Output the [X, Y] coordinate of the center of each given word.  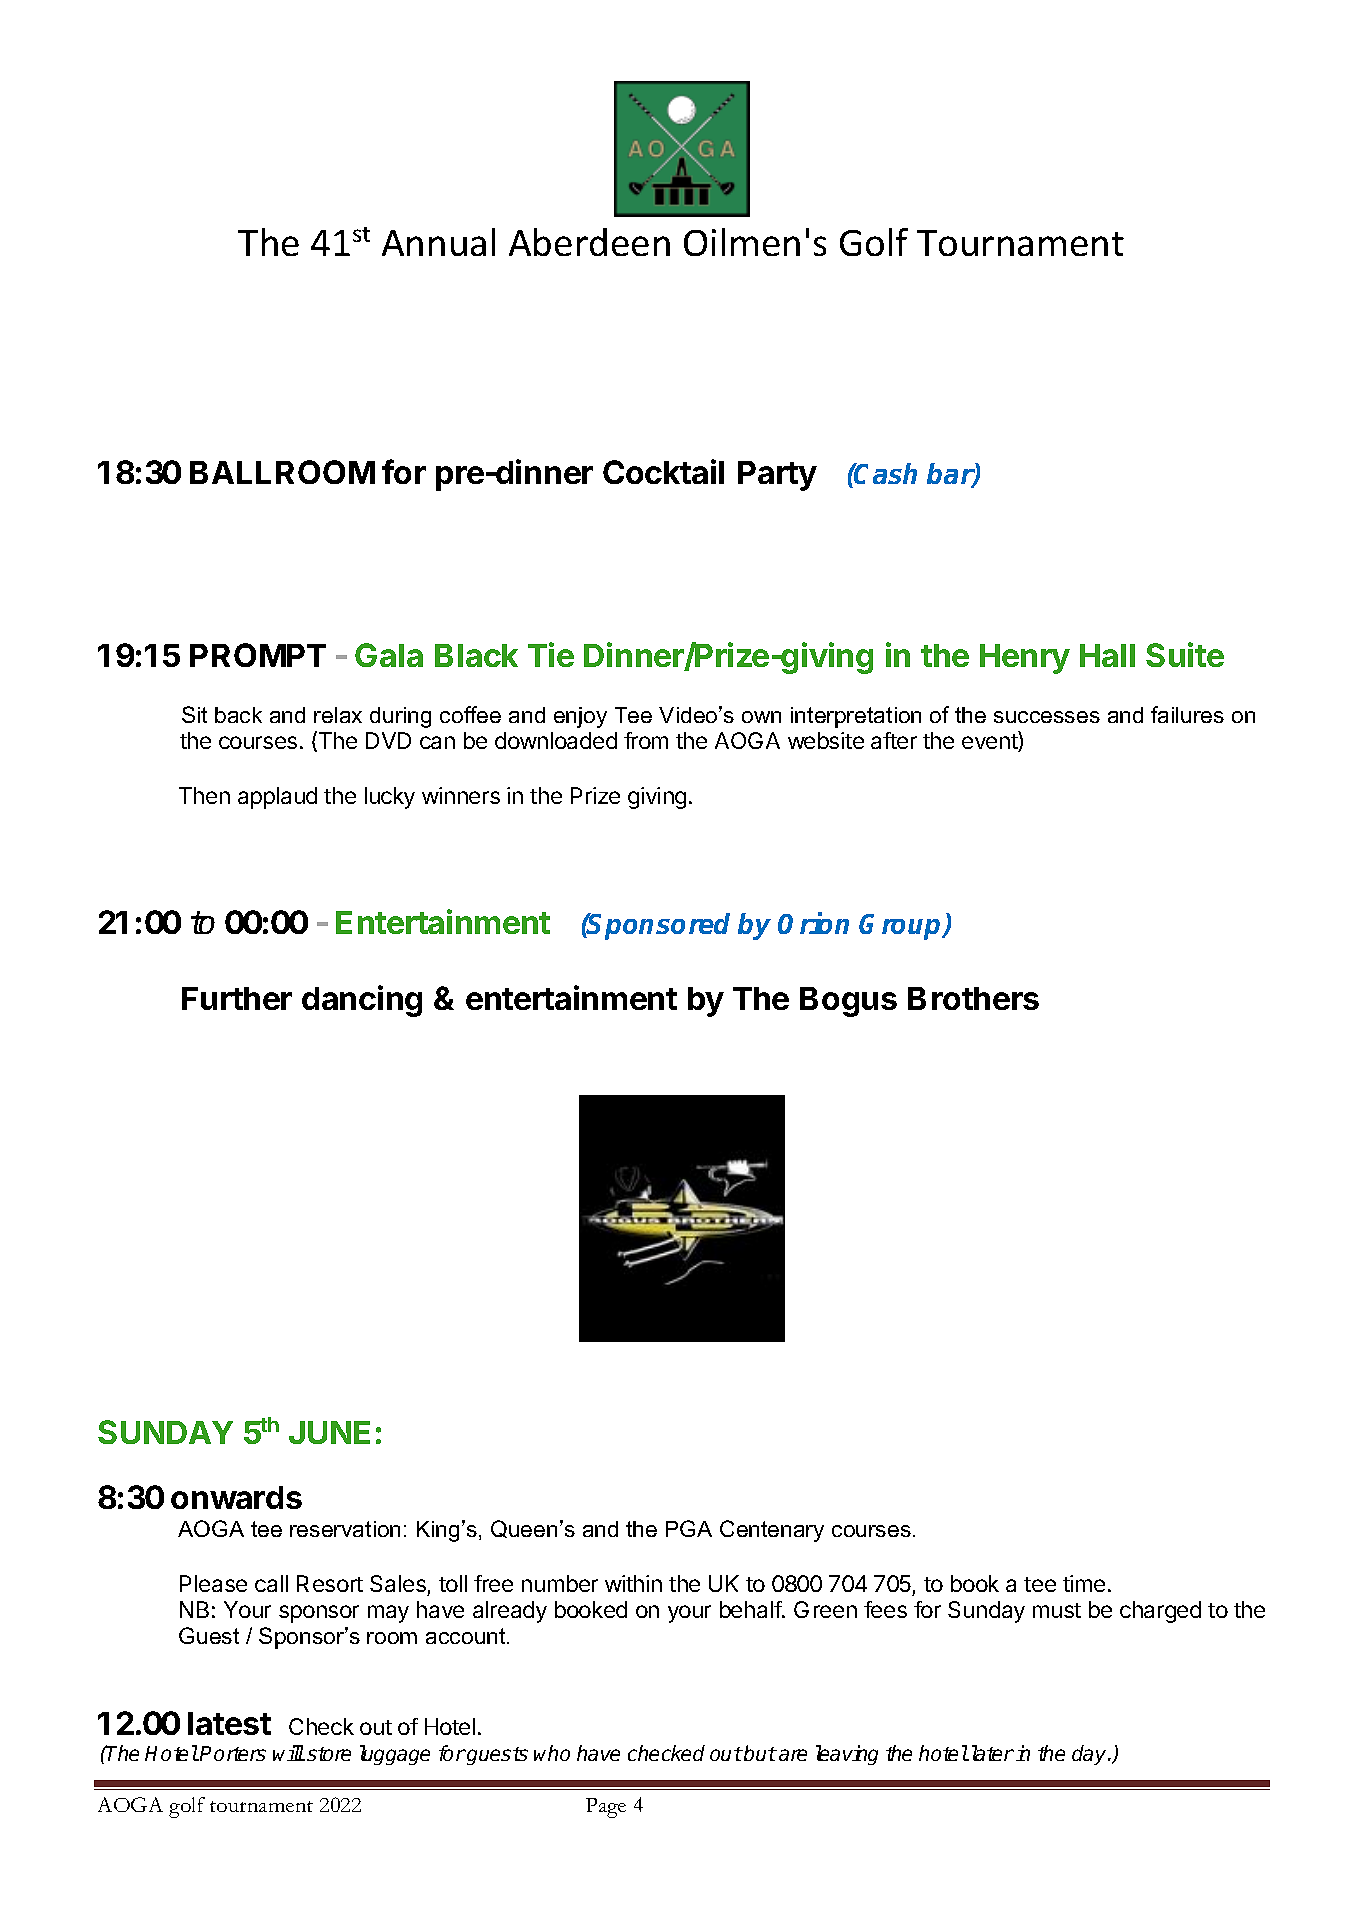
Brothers [973, 998]
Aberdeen [589, 242]
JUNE [329, 1432]
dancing [362, 1001]
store [329, 1754]
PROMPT [258, 655]
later [991, 1753]
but [760, 1753]
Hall [1107, 655]
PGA [689, 1528]
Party [777, 476]
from [646, 740]
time [1084, 1583]
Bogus [848, 1002]
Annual [438, 242]
